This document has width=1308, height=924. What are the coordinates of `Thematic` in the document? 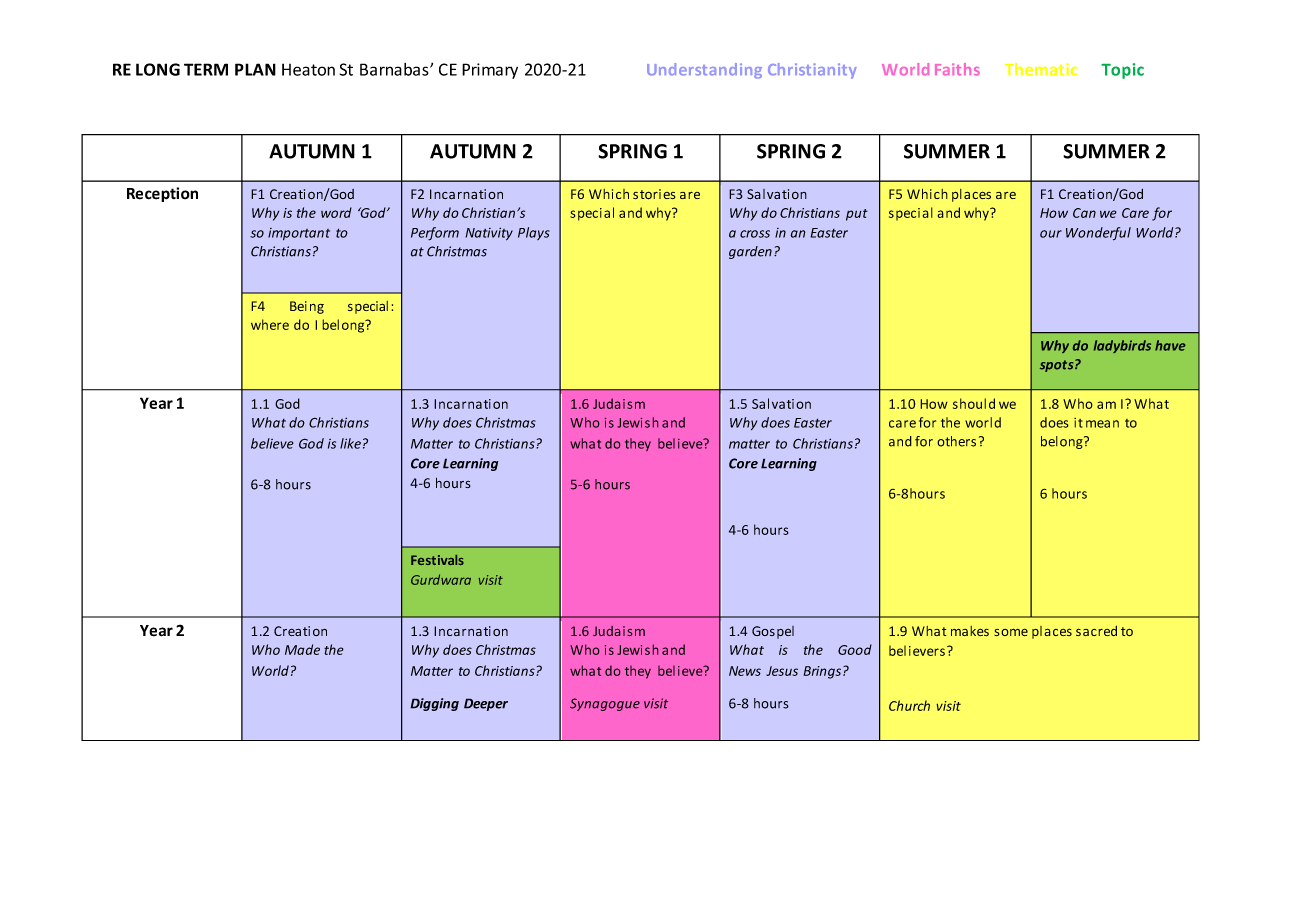 It's located at (1041, 69).
